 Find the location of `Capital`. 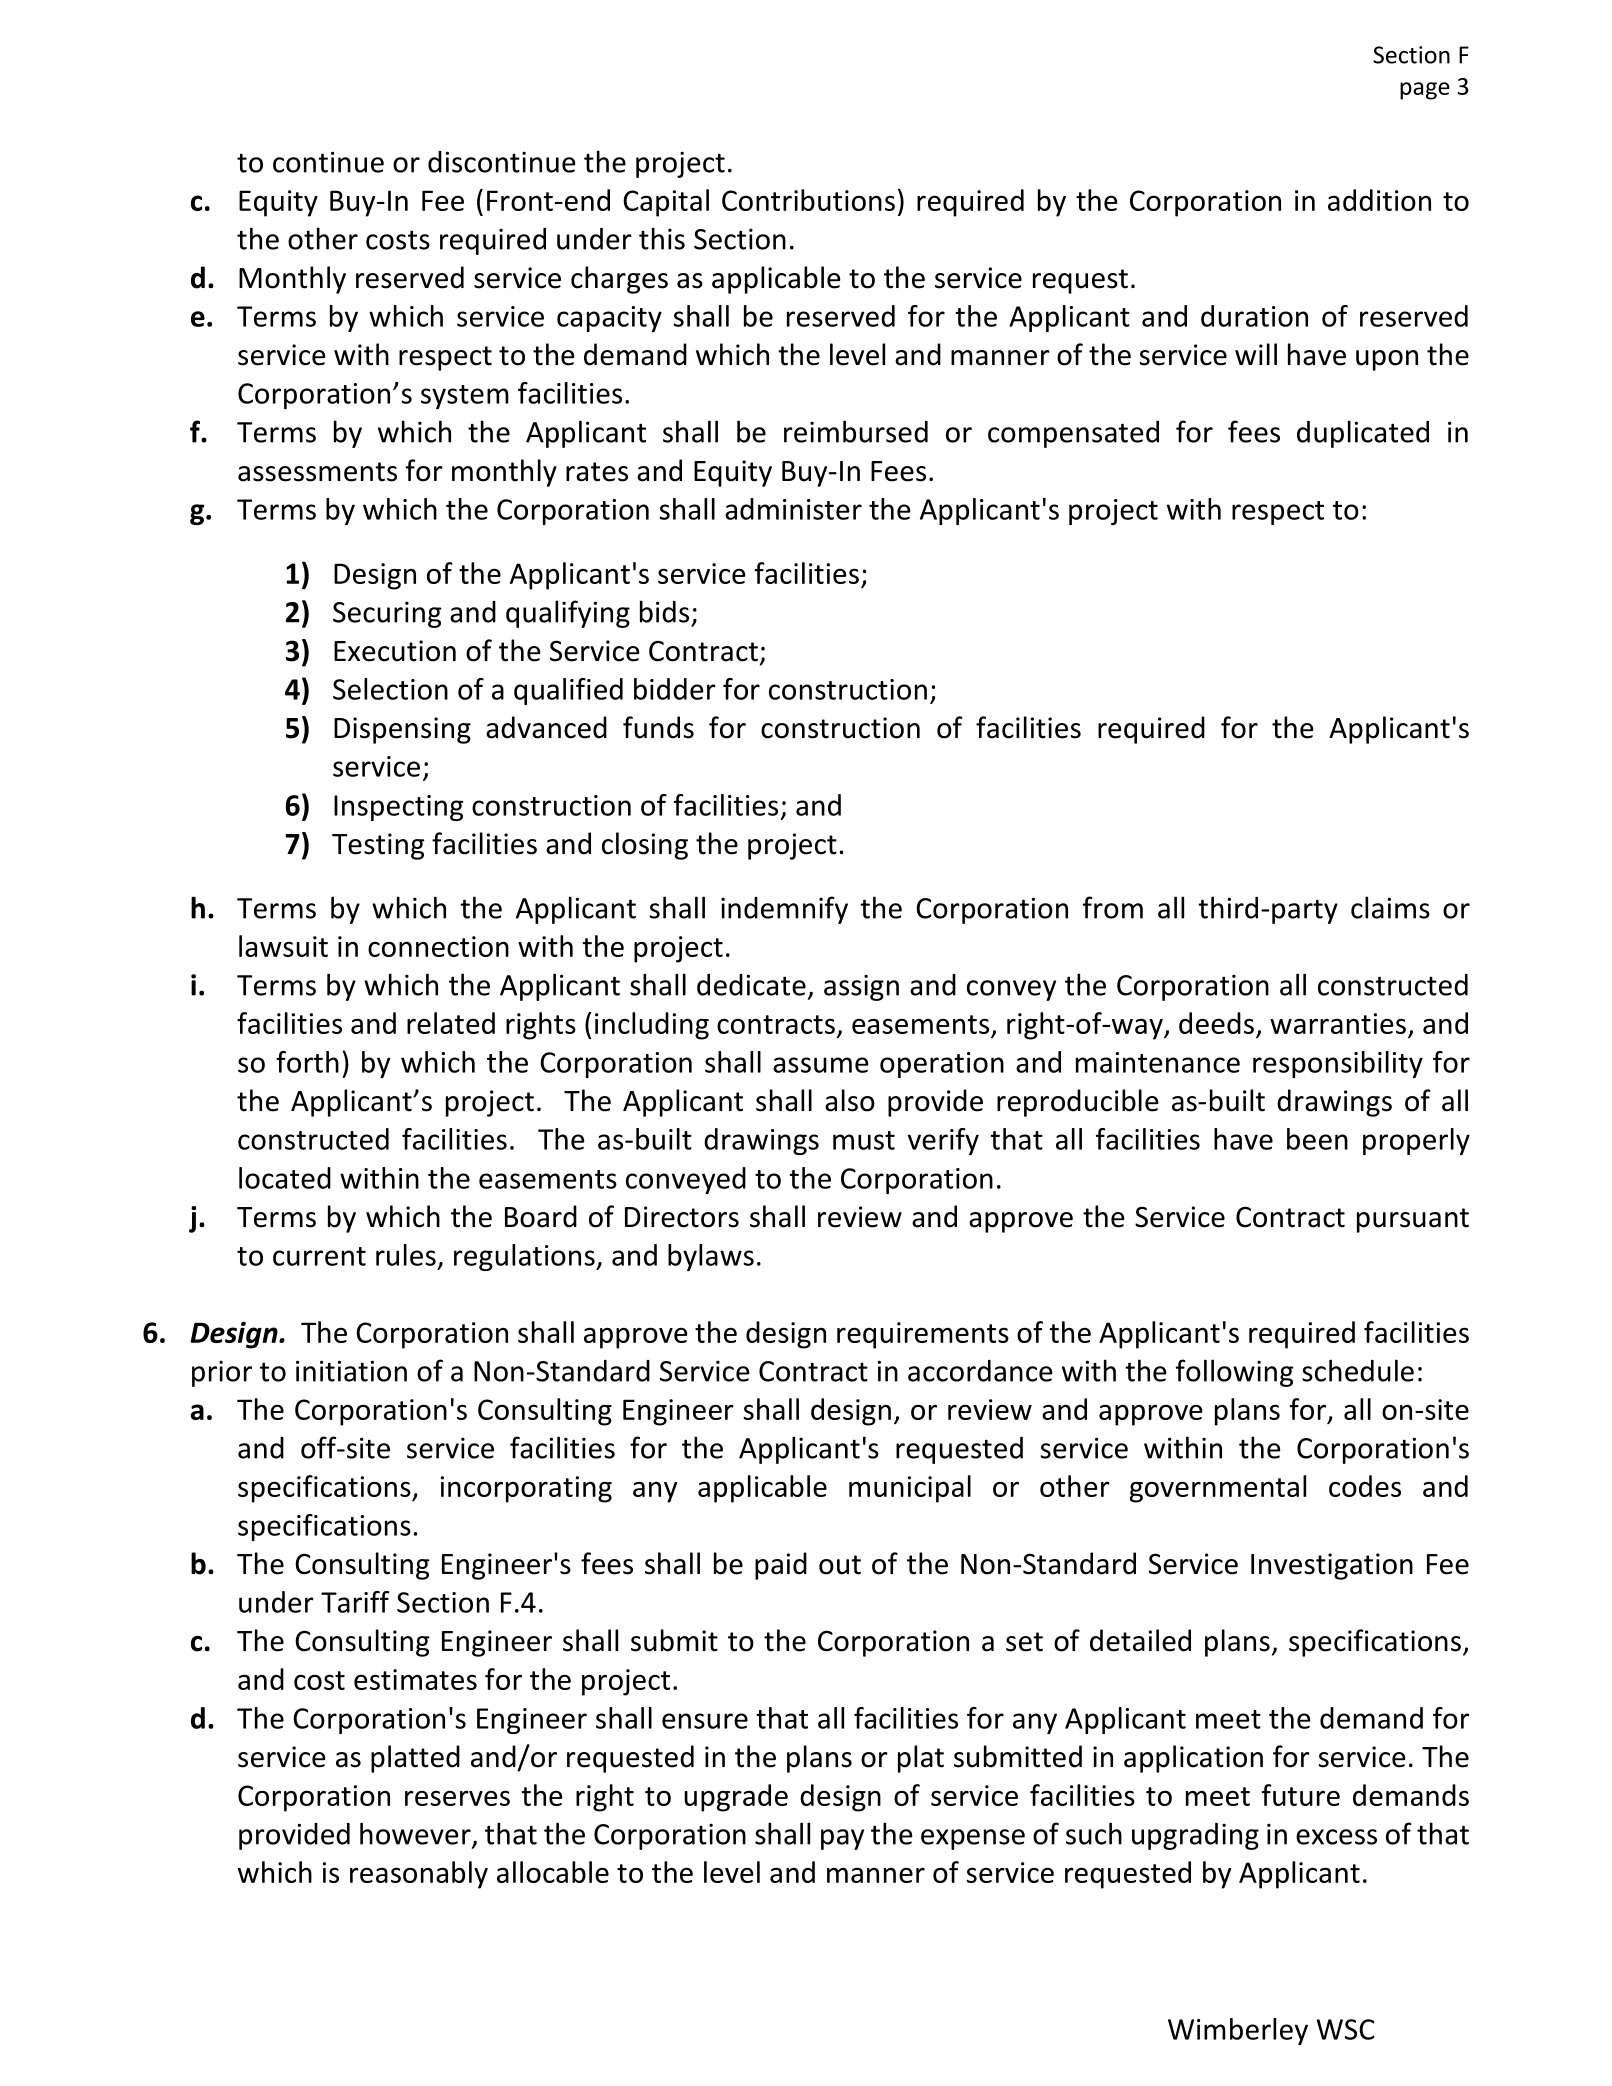

Capital is located at coordinates (666, 203).
